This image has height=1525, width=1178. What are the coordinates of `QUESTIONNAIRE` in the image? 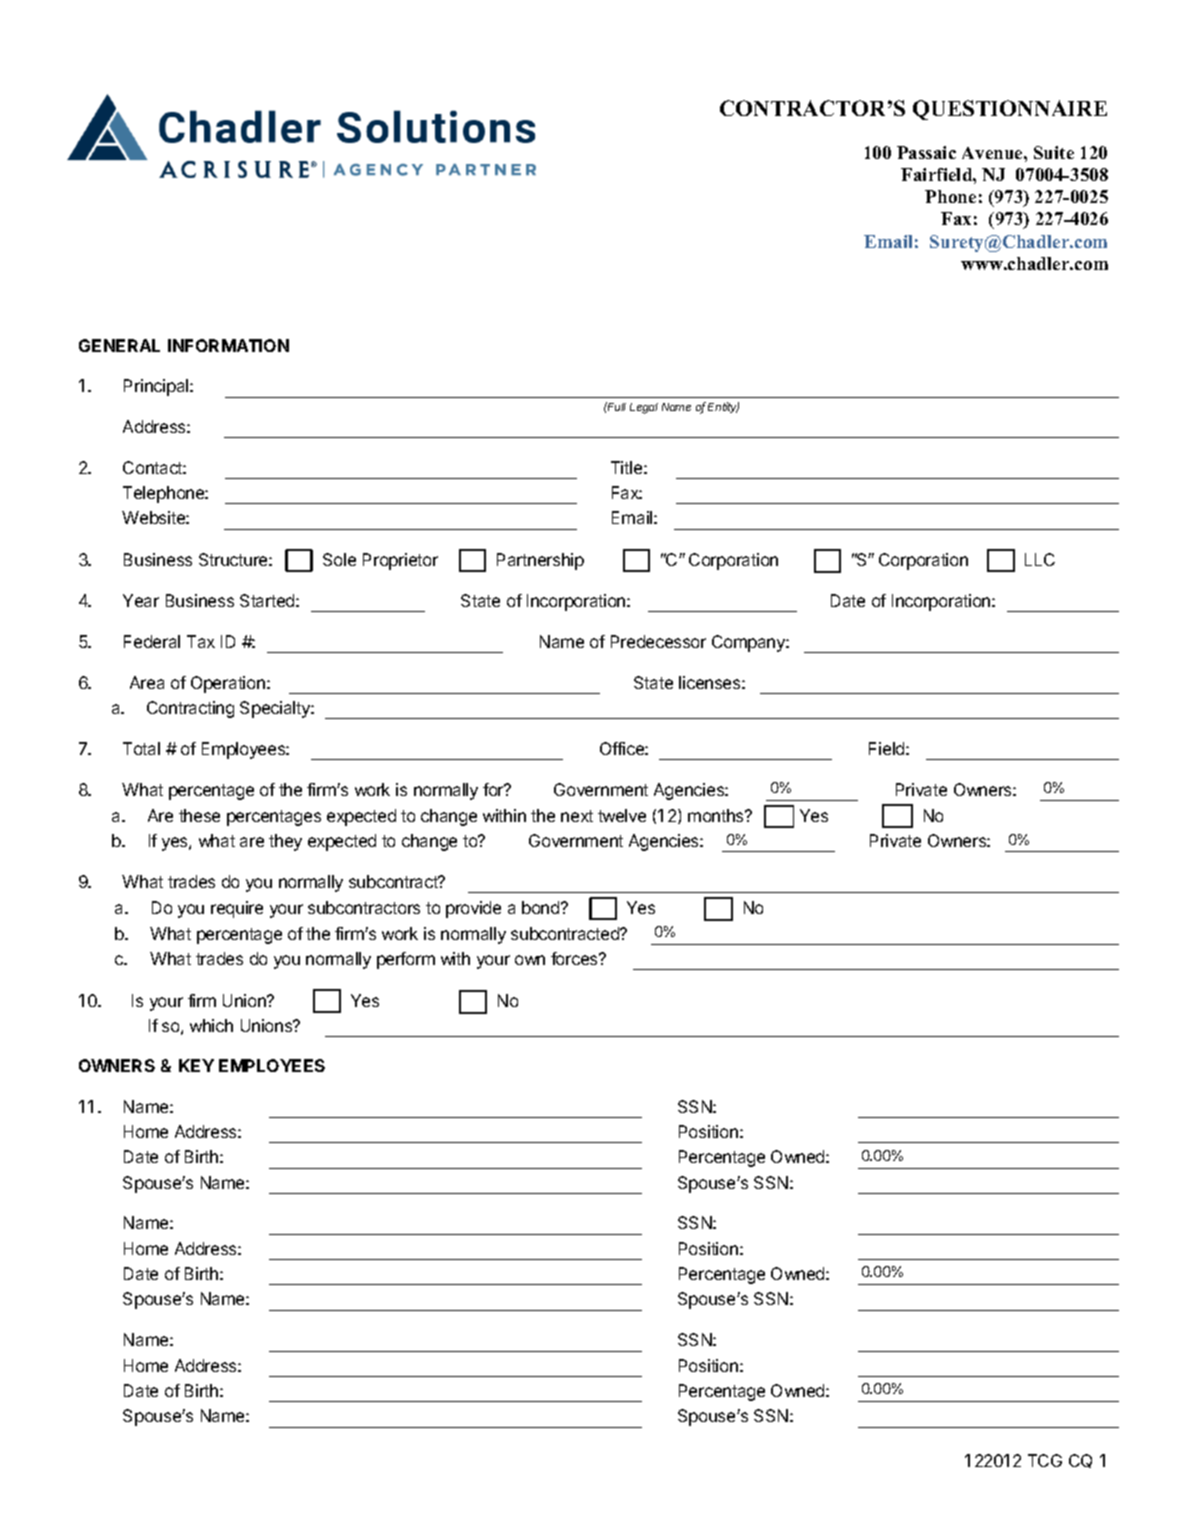 It's located at (1010, 110).
